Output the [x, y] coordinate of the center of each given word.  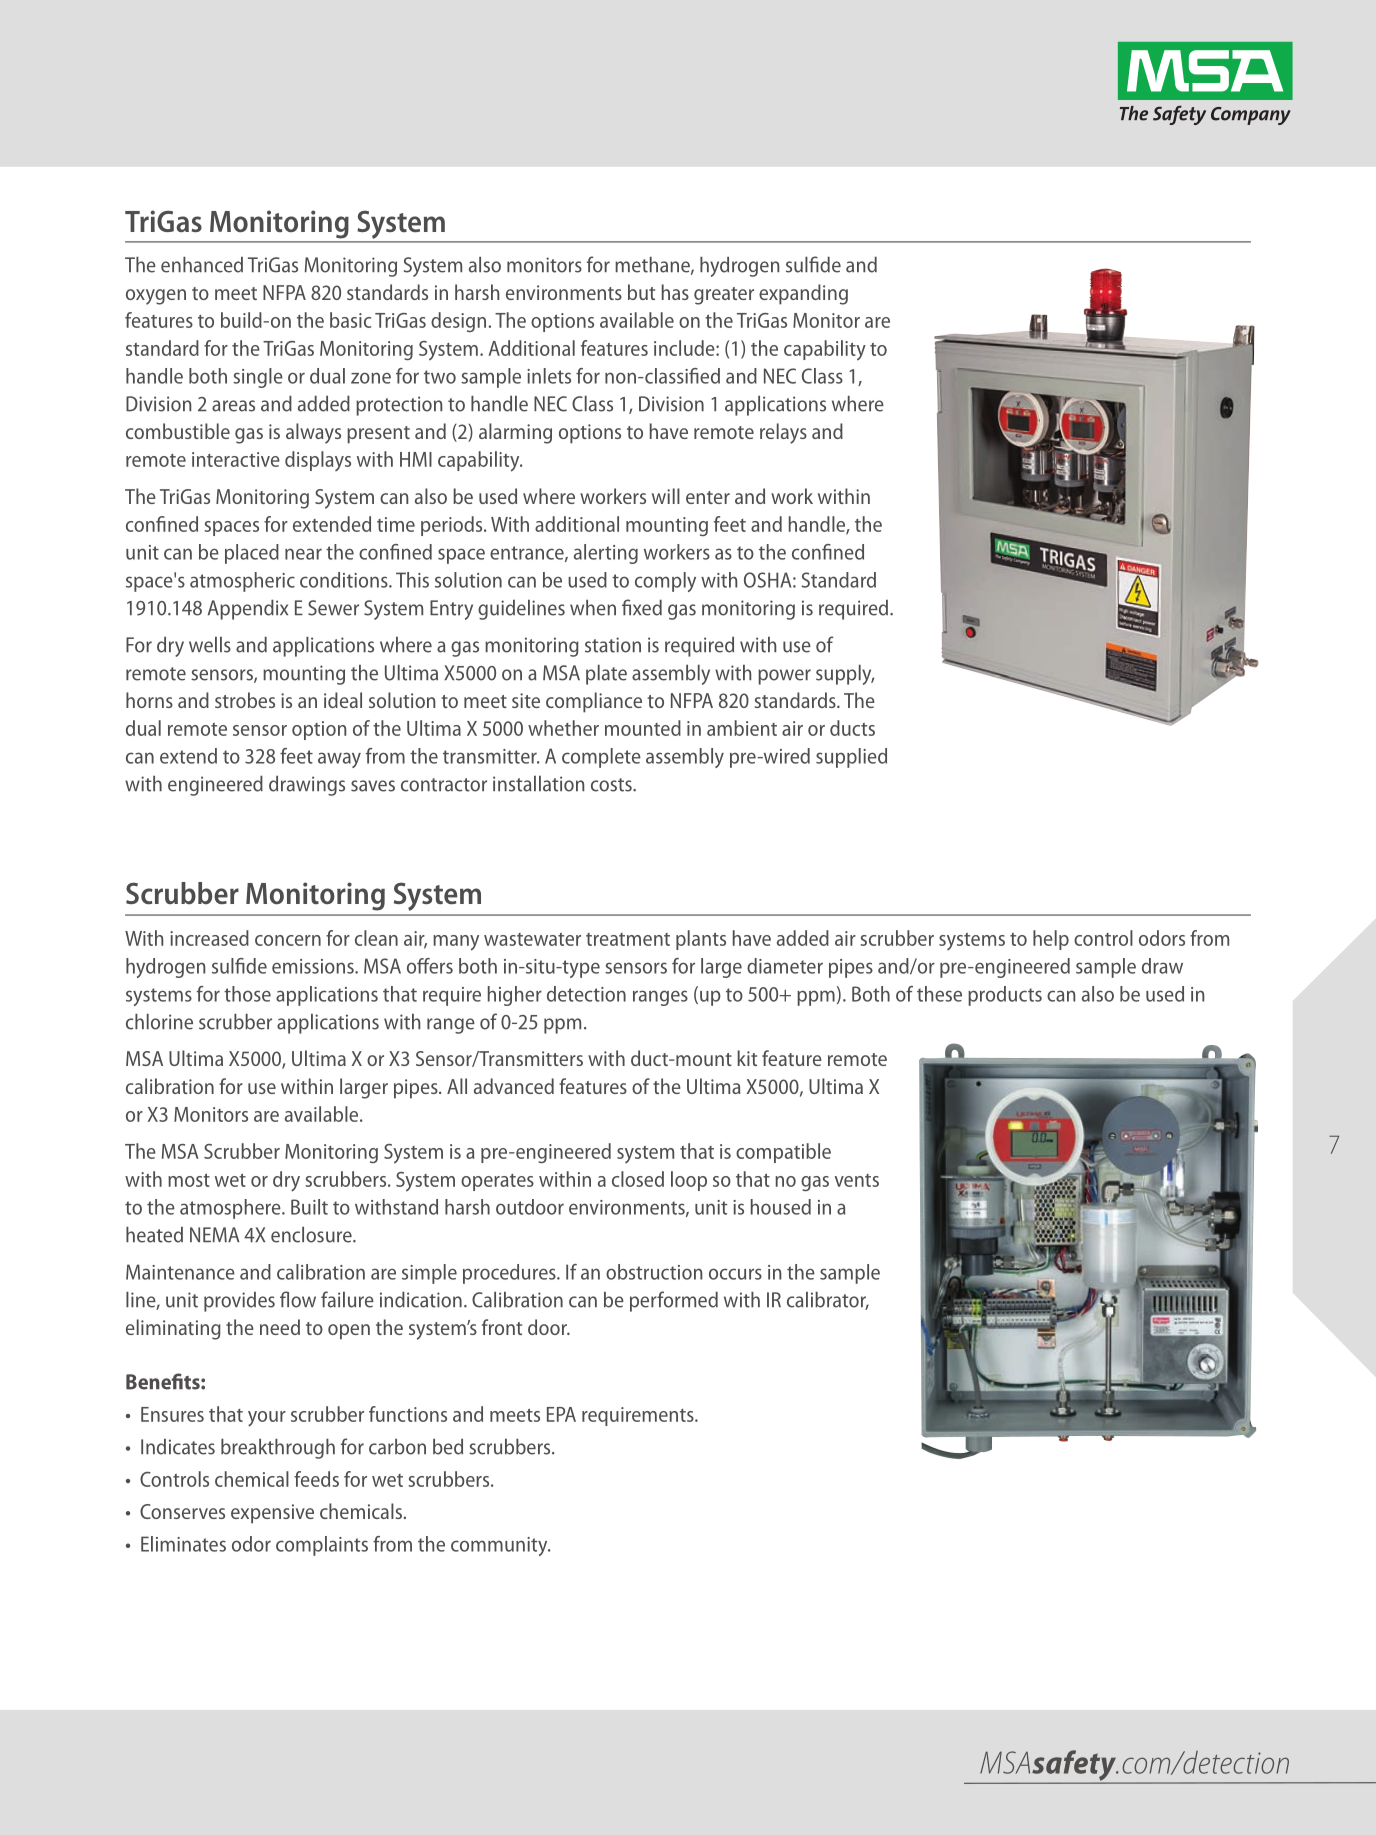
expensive [272, 1514]
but [641, 292]
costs [612, 785]
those [247, 994]
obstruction [654, 1272]
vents [856, 1180]
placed [252, 554]
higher [515, 996]
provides [239, 1302]
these [939, 994]
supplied [851, 758]
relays [783, 433]
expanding [803, 294]
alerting [606, 554]
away [339, 760]
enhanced [202, 265]
